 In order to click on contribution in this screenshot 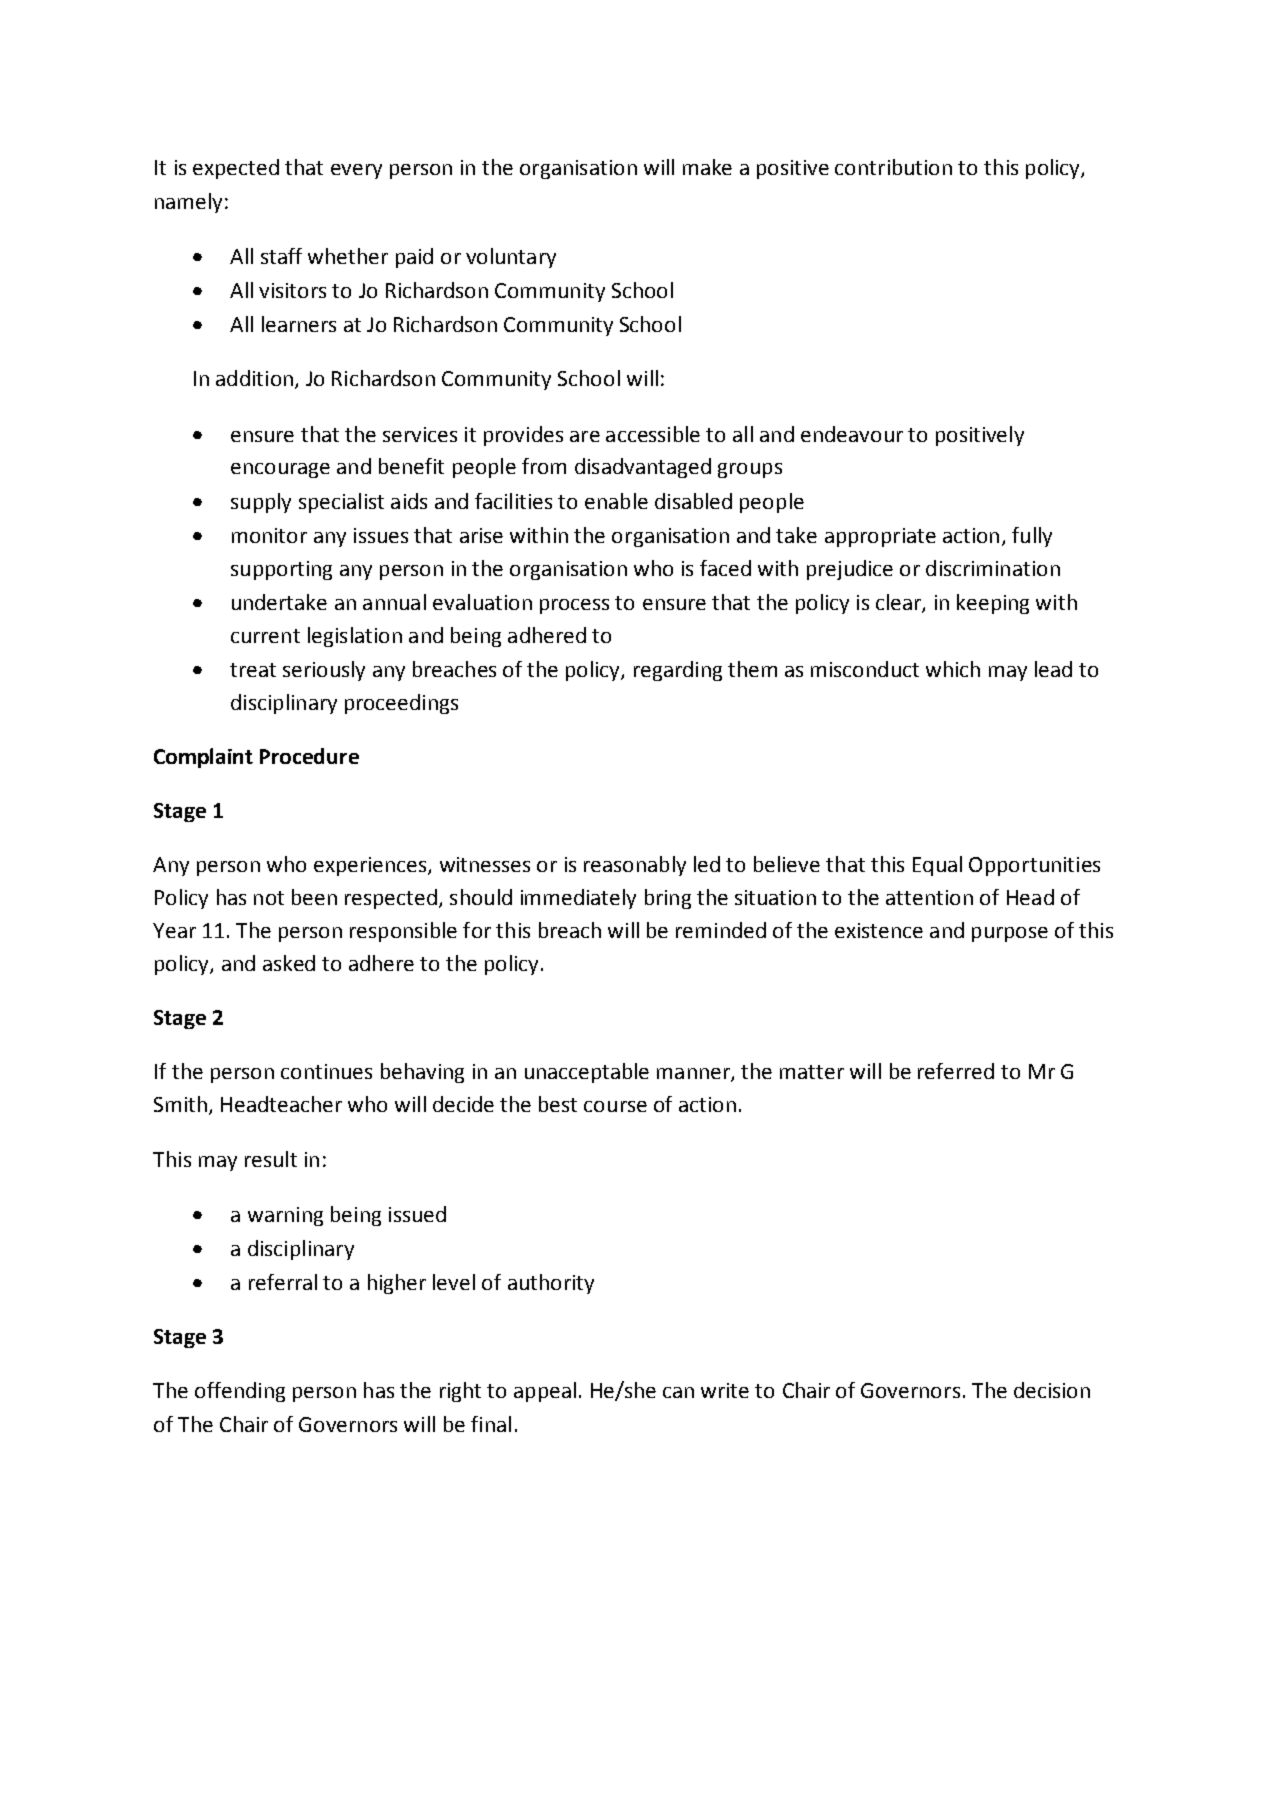, I will do `click(893, 167)`.
